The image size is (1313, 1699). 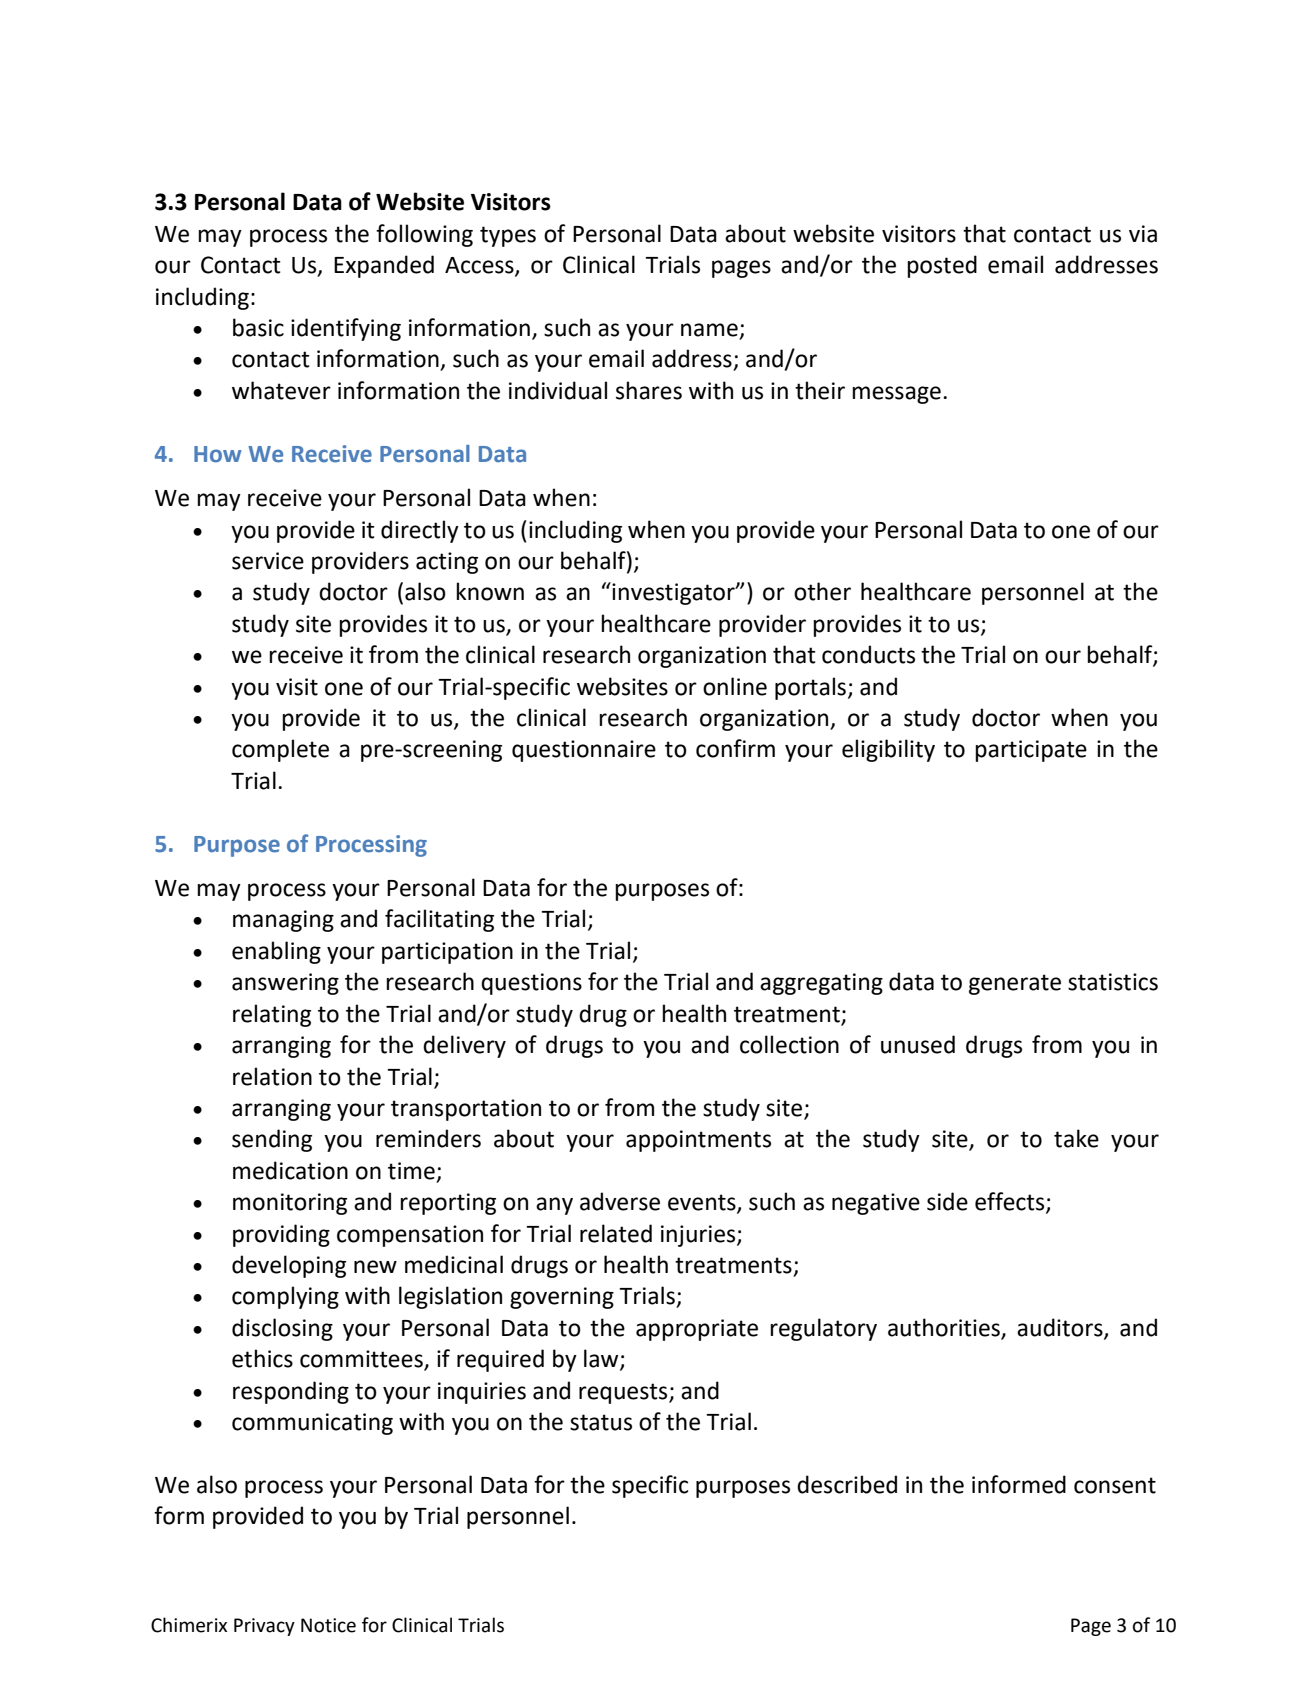 I want to click on conducts, so click(x=868, y=654).
